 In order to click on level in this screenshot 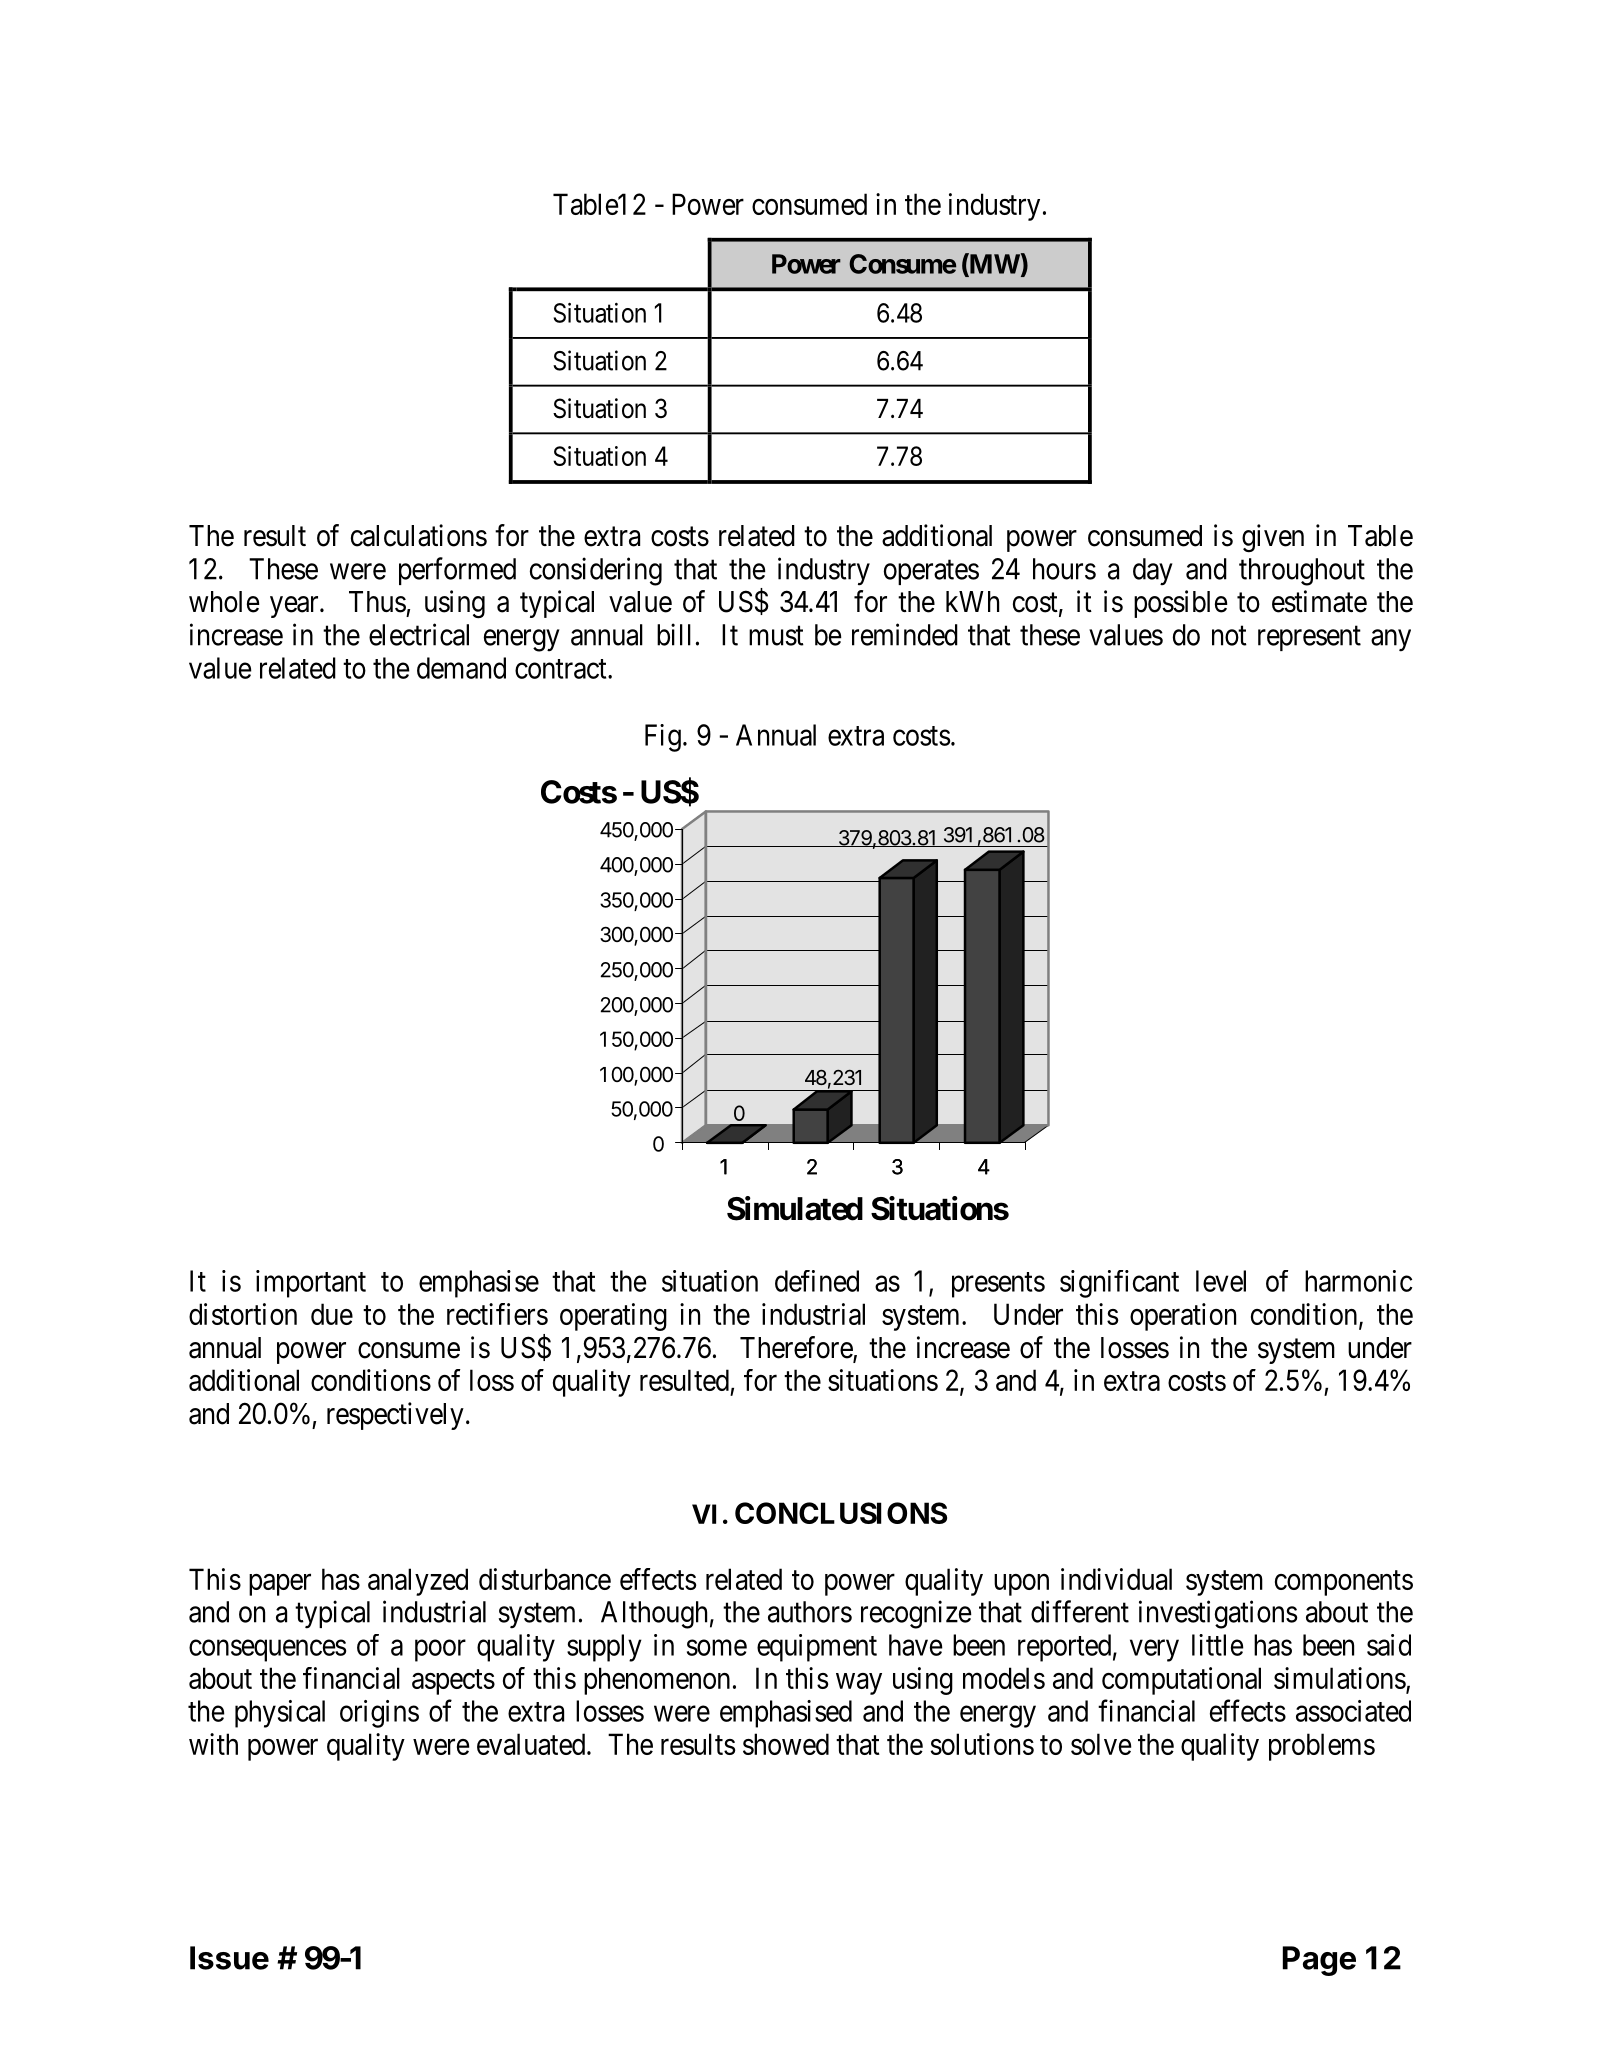, I will do `click(1221, 1281)`.
